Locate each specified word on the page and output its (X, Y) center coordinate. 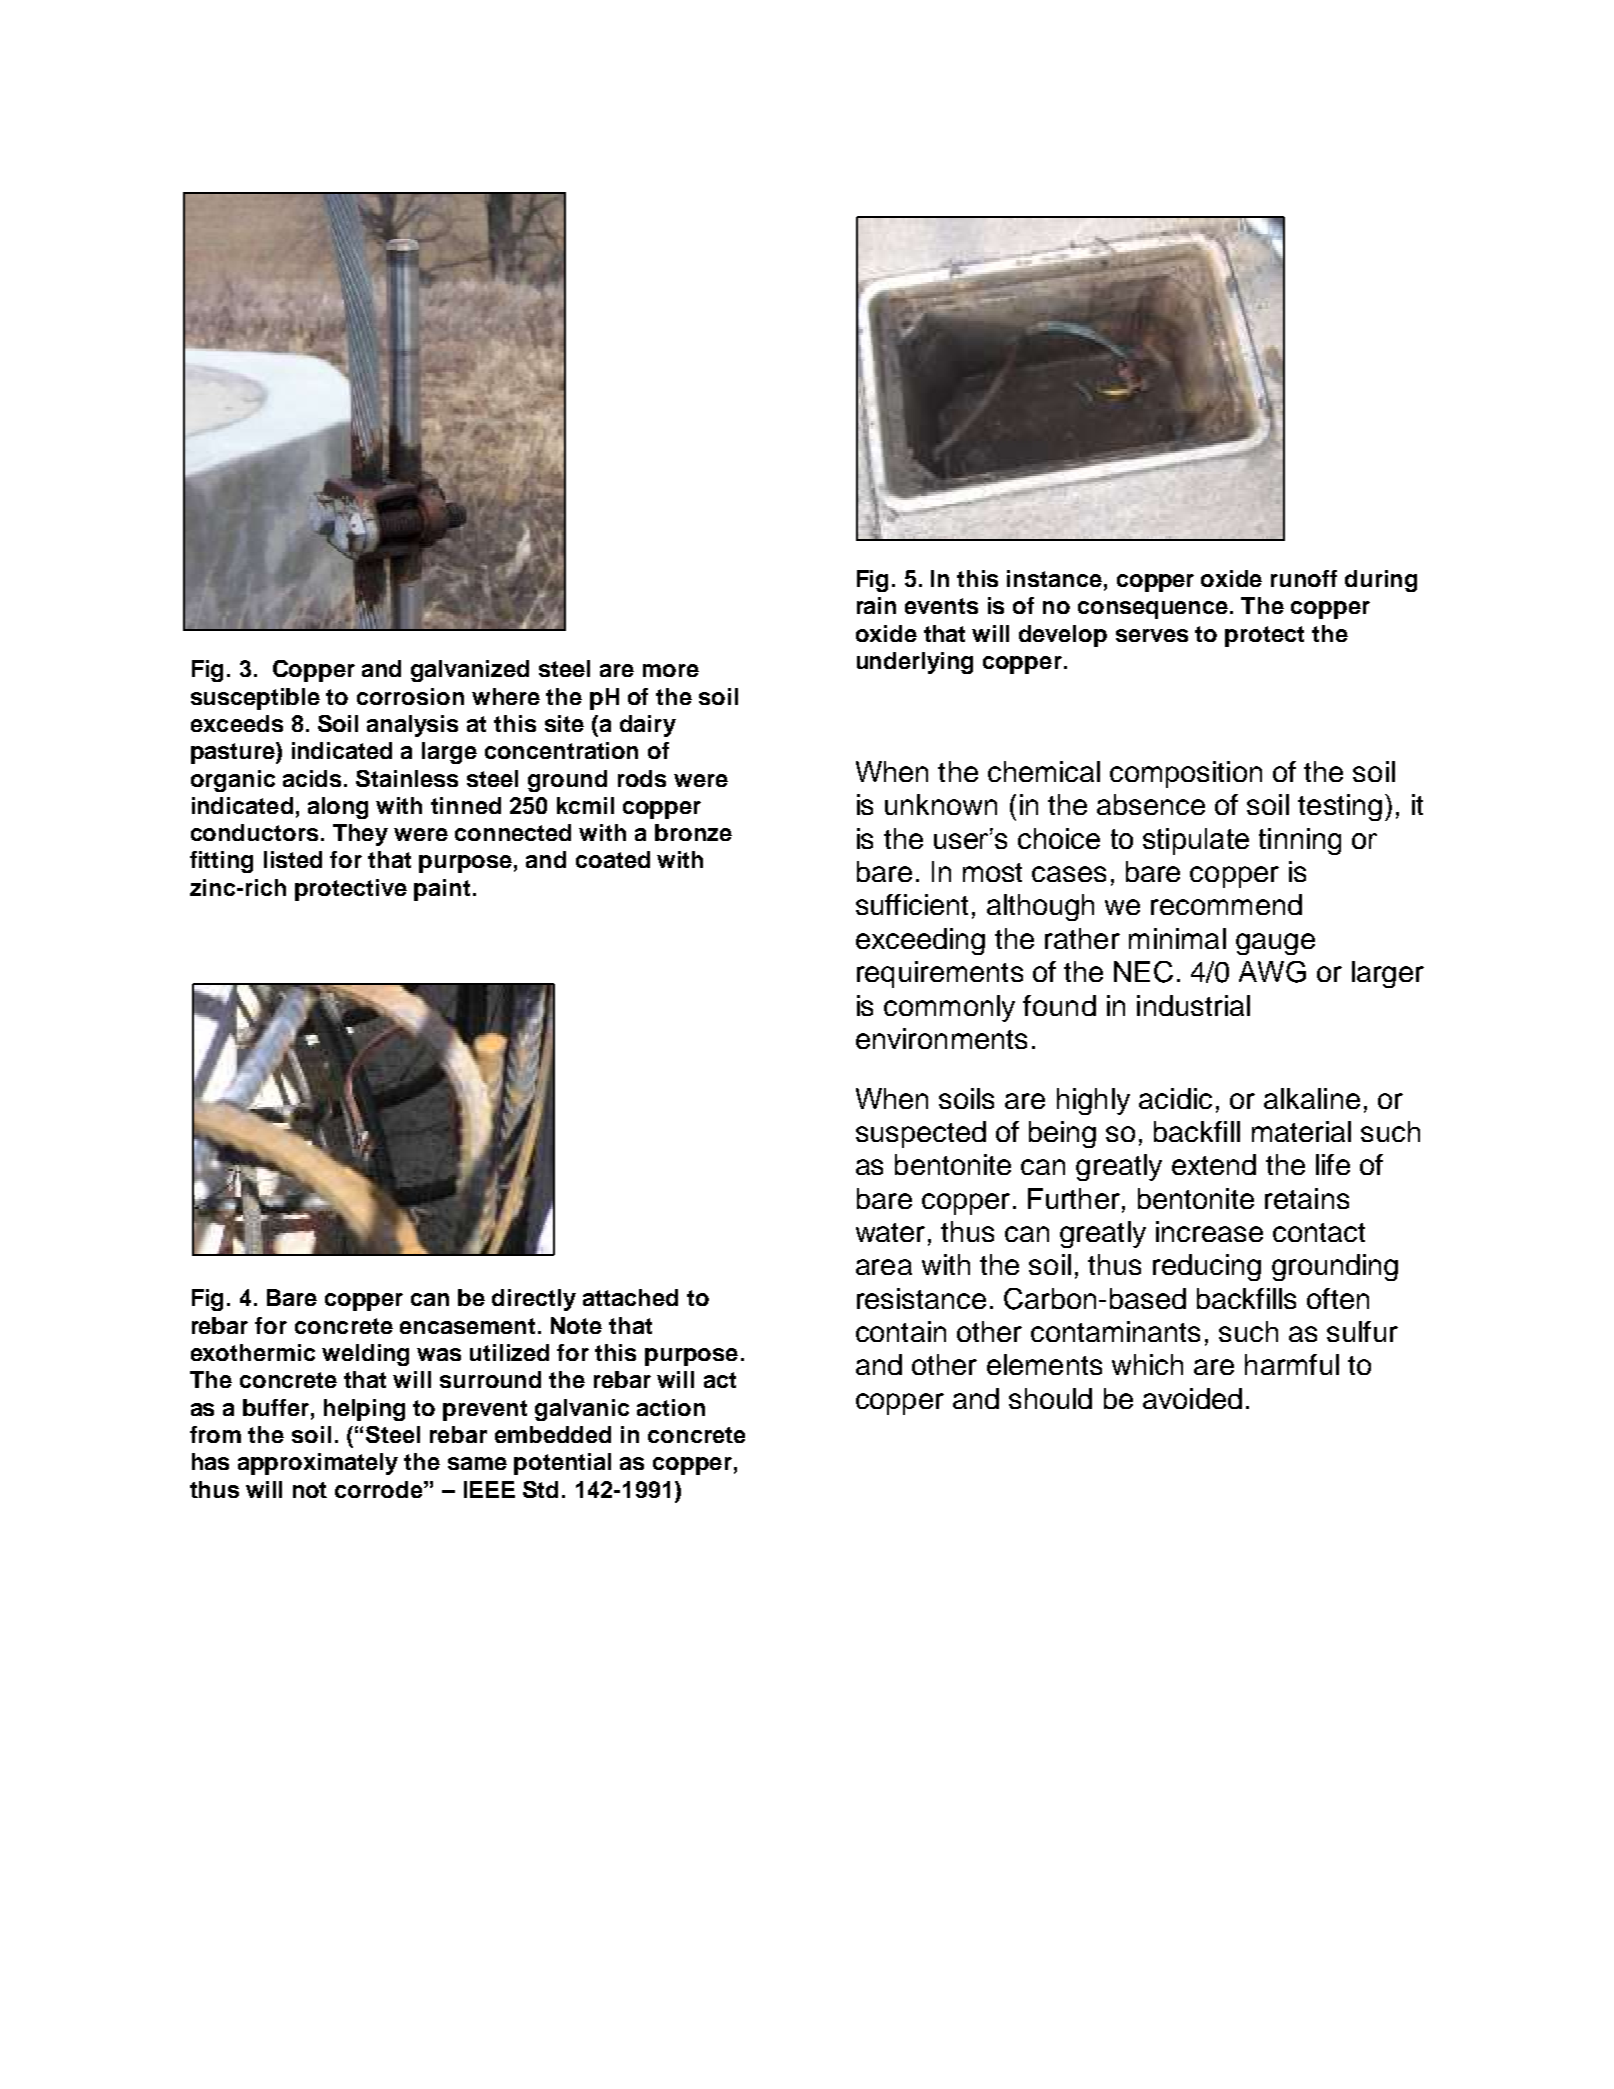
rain (876, 605)
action (671, 1407)
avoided (1192, 1398)
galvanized (470, 671)
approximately (318, 1464)
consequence (1154, 610)
